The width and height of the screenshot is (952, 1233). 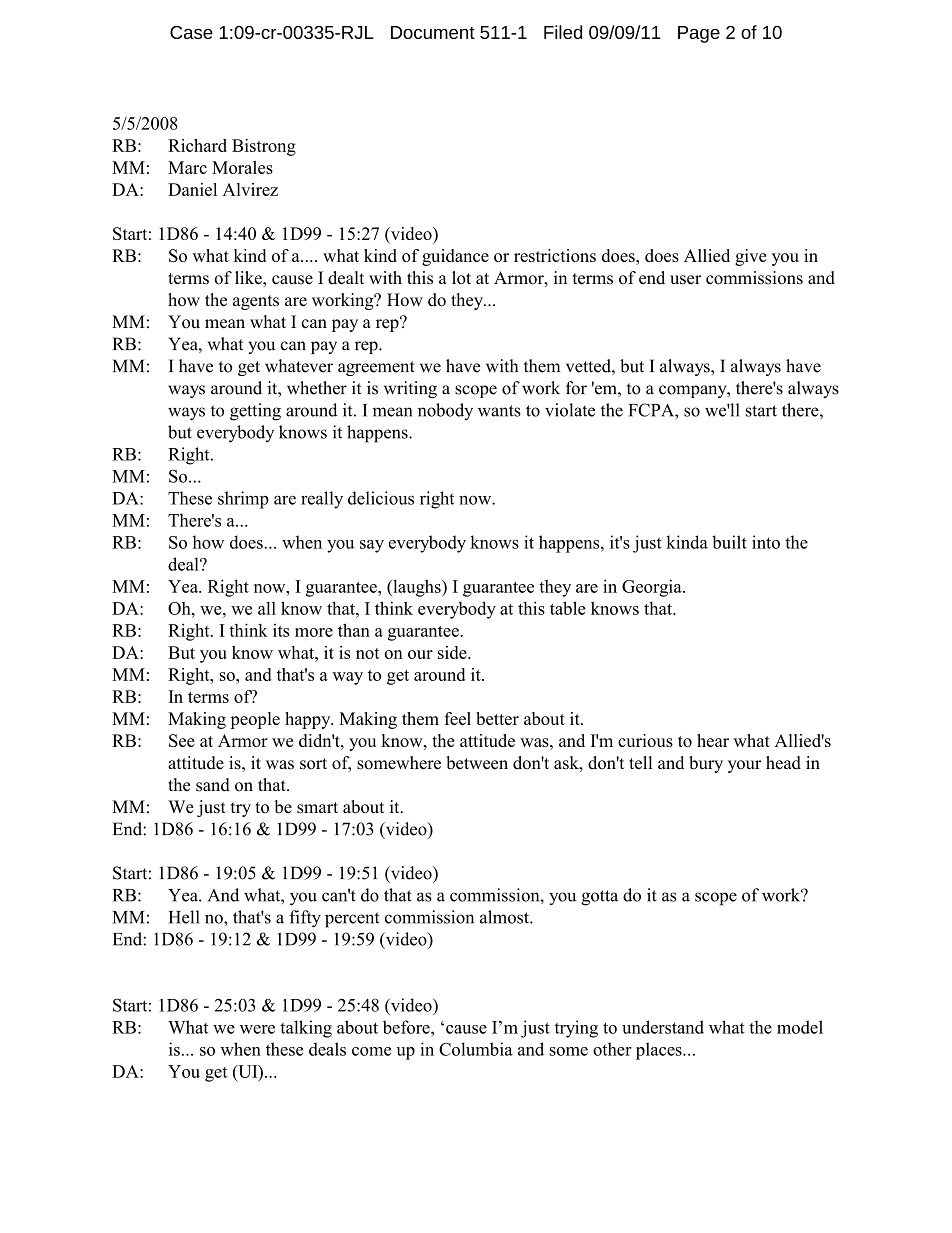 What do you see at coordinates (322, 500) in the screenshot?
I see `really` at bounding box center [322, 500].
